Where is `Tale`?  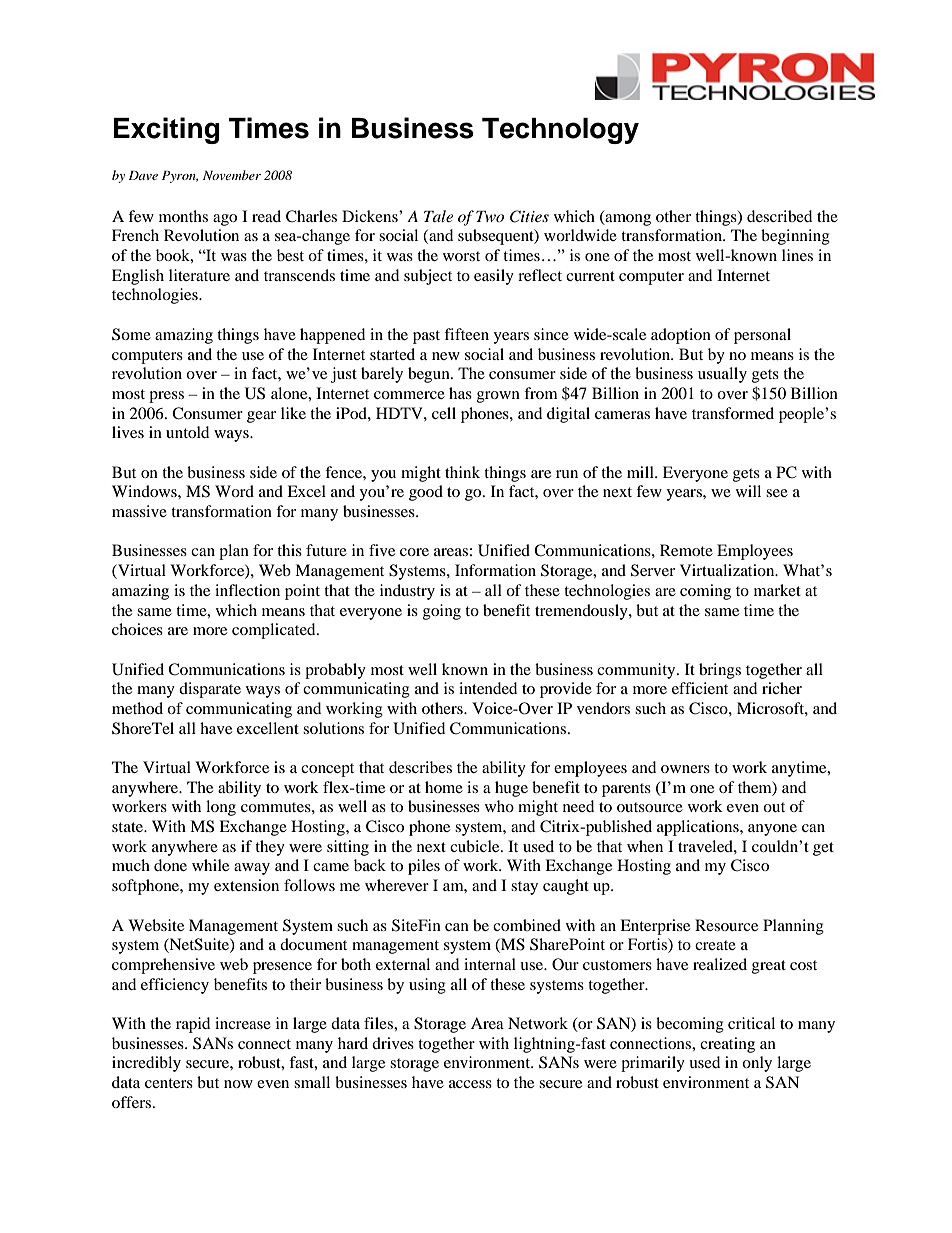
Tale is located at coordinates (438, 216).
